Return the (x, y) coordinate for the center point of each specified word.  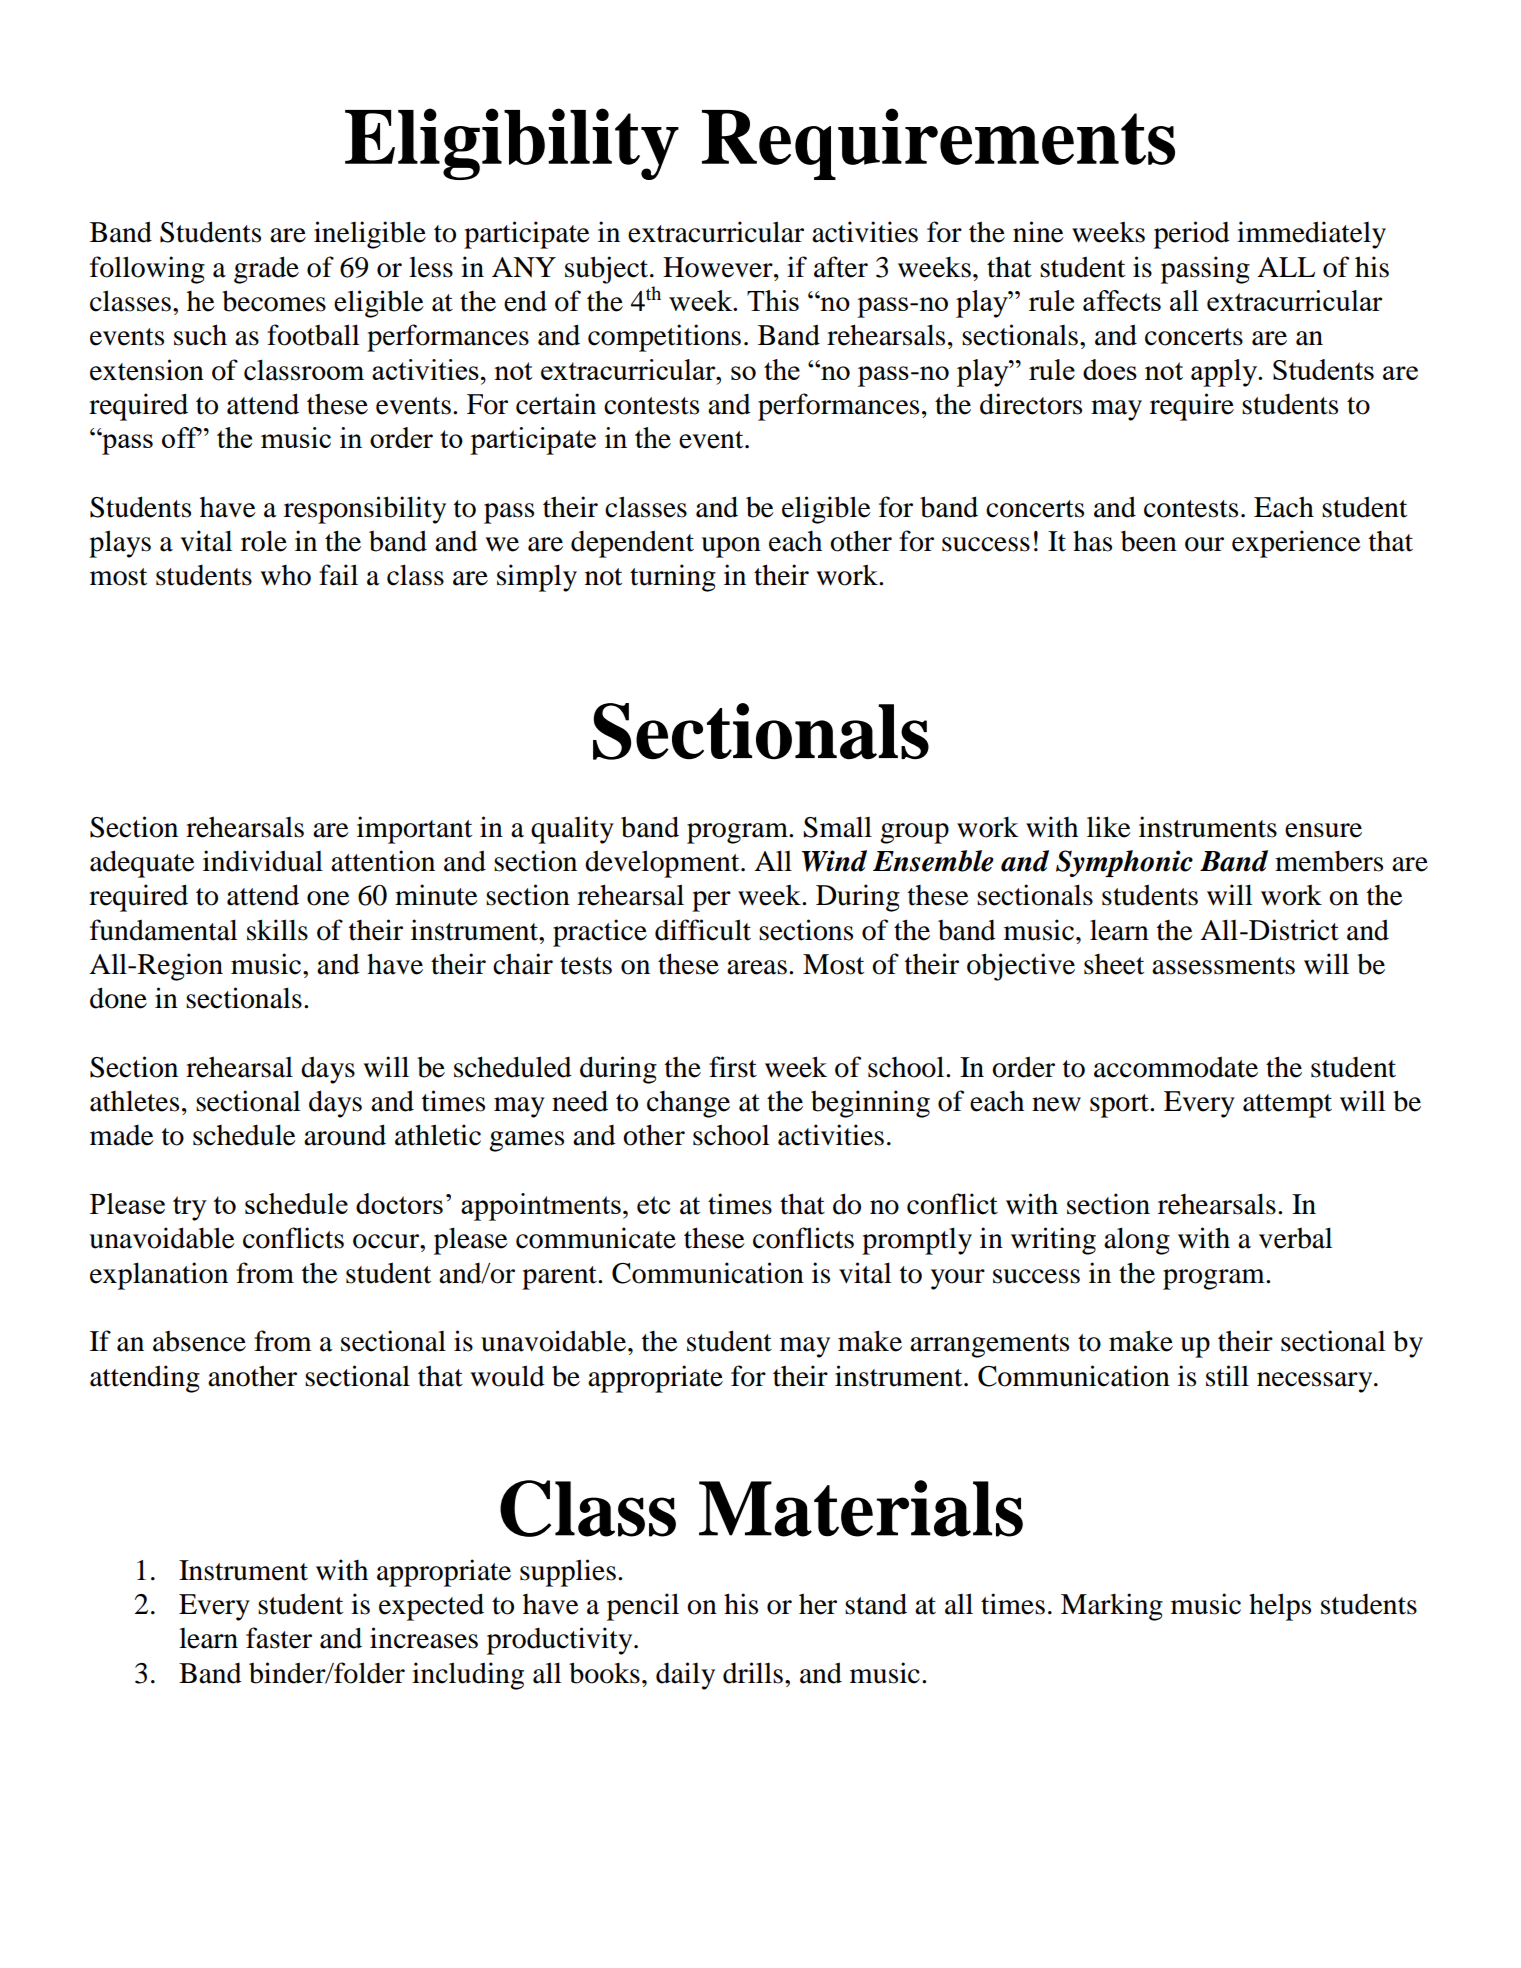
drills (753, 1673)
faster (279, 1638)
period (1192, 235)
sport (1120, 1106)
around (345, 1135)
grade (266, 270)
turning (673, 578)
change (688, 1104)
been (1149, 541)
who (286, 575)
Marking (1112, 1607)
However (719, 267)
